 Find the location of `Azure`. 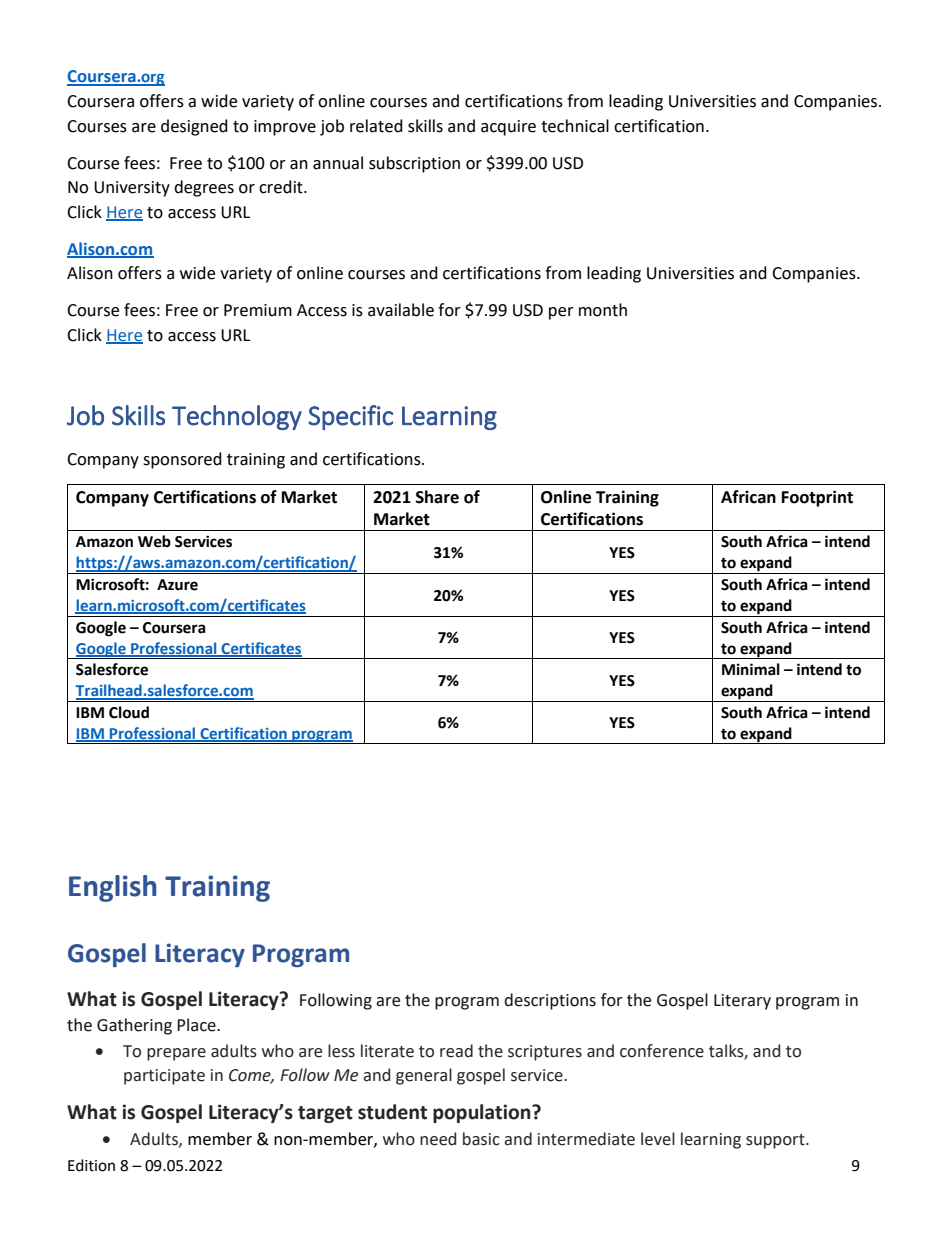

Azure is located at coordinates (177, 585).
